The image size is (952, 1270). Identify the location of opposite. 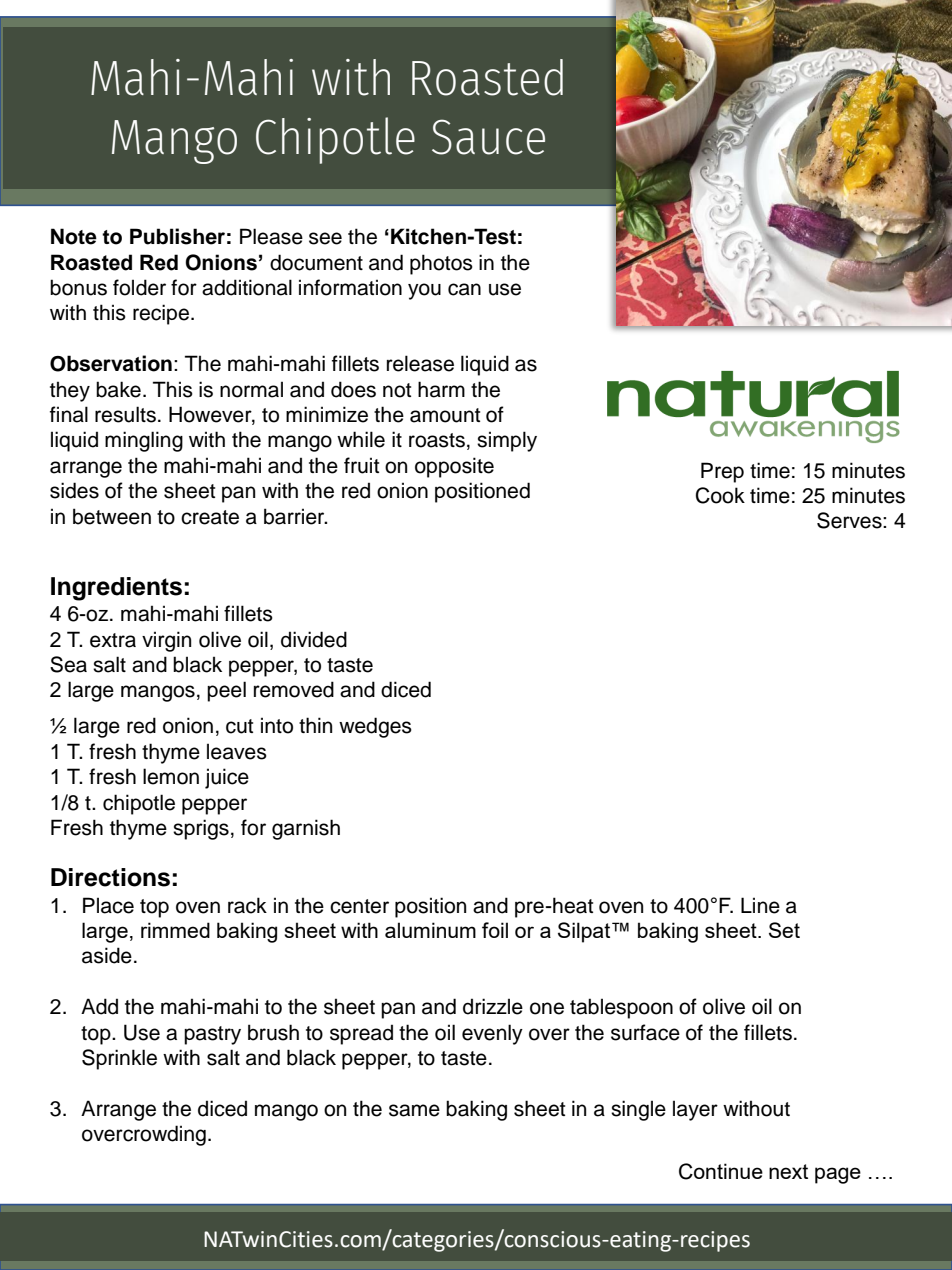
(454, 467).
